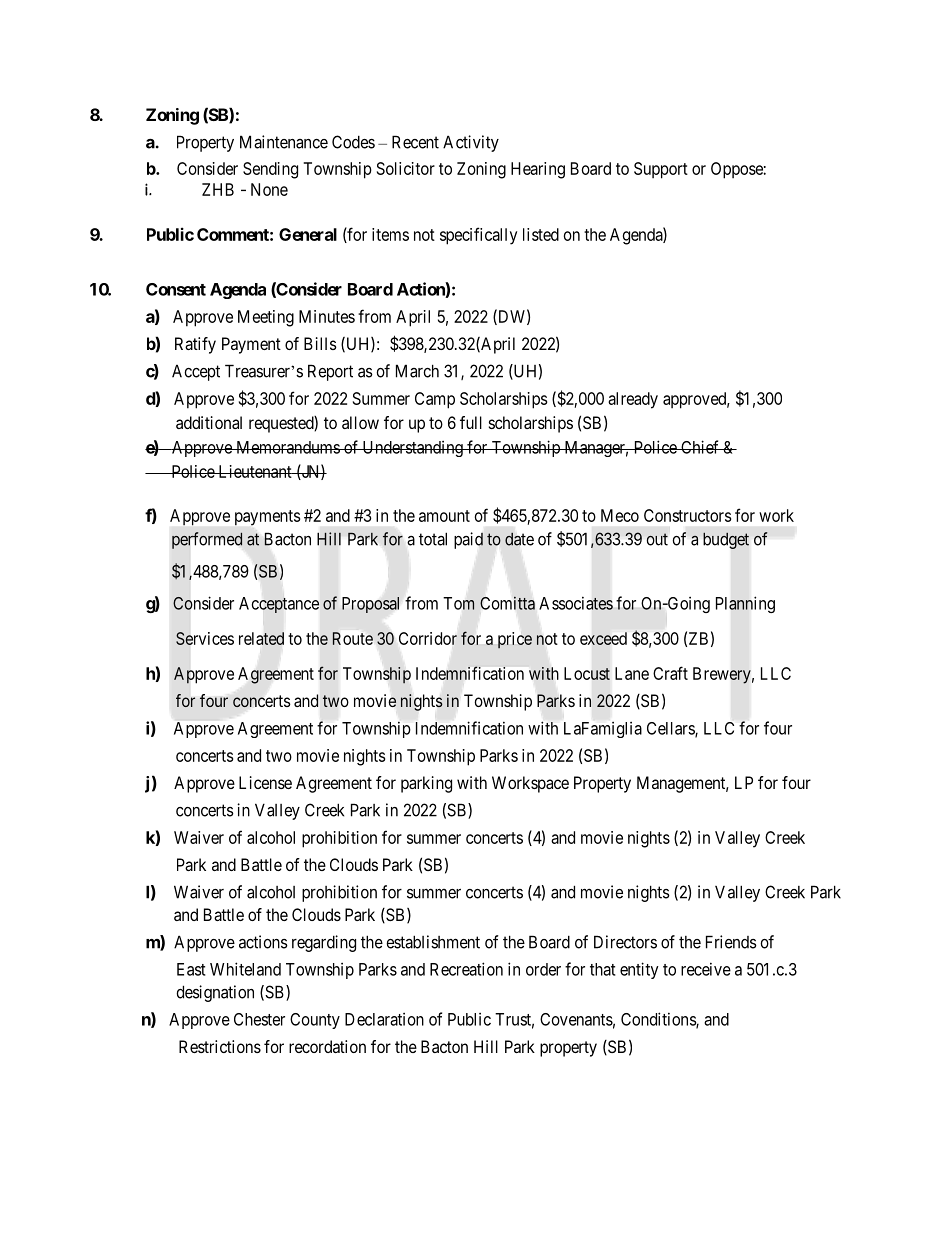 Image resolution: width=952 pixels, height=1233 pixels. I want to click on Chester, so click(259, 1019).
